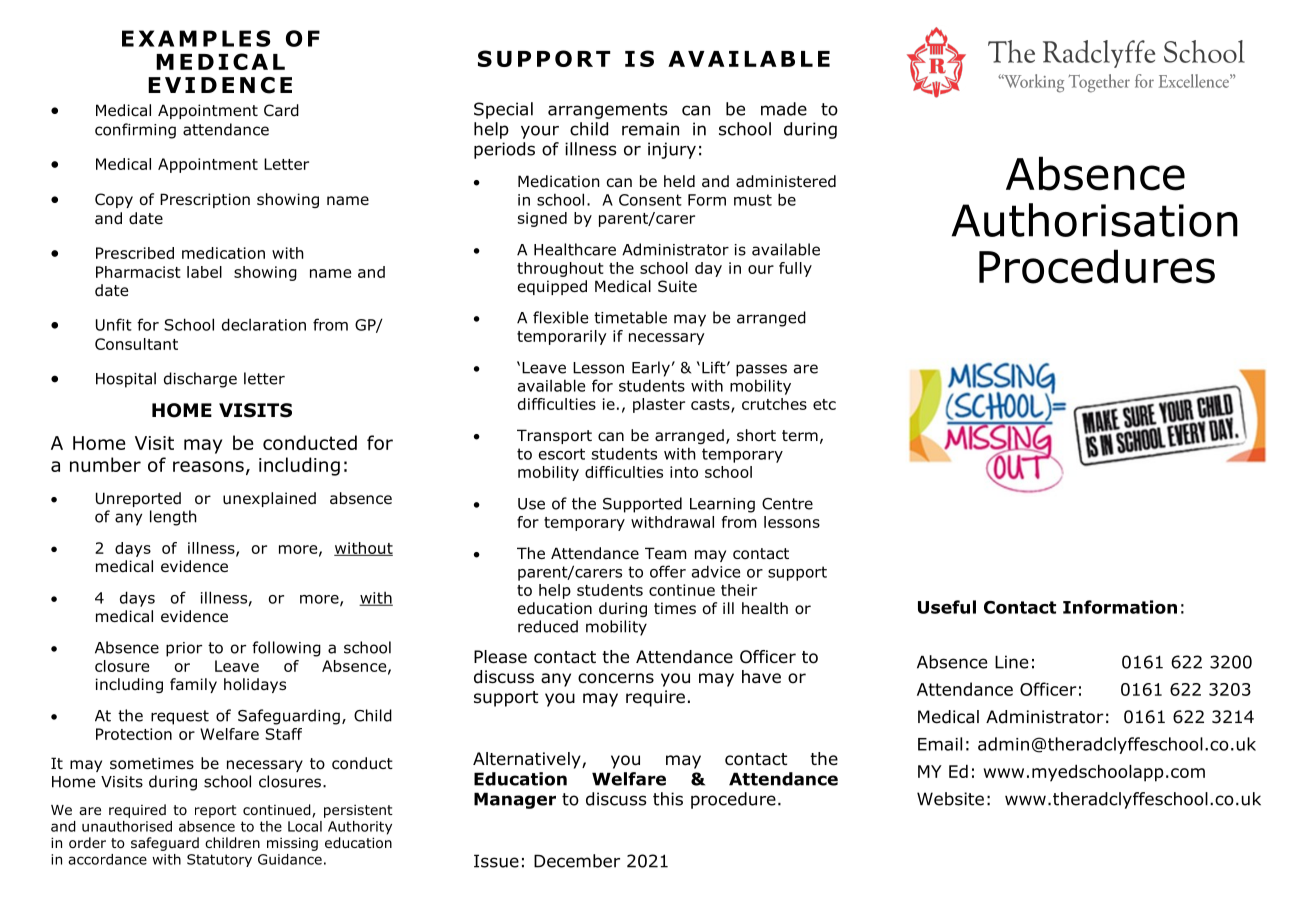  I want to click on label, so click(204, 272).
